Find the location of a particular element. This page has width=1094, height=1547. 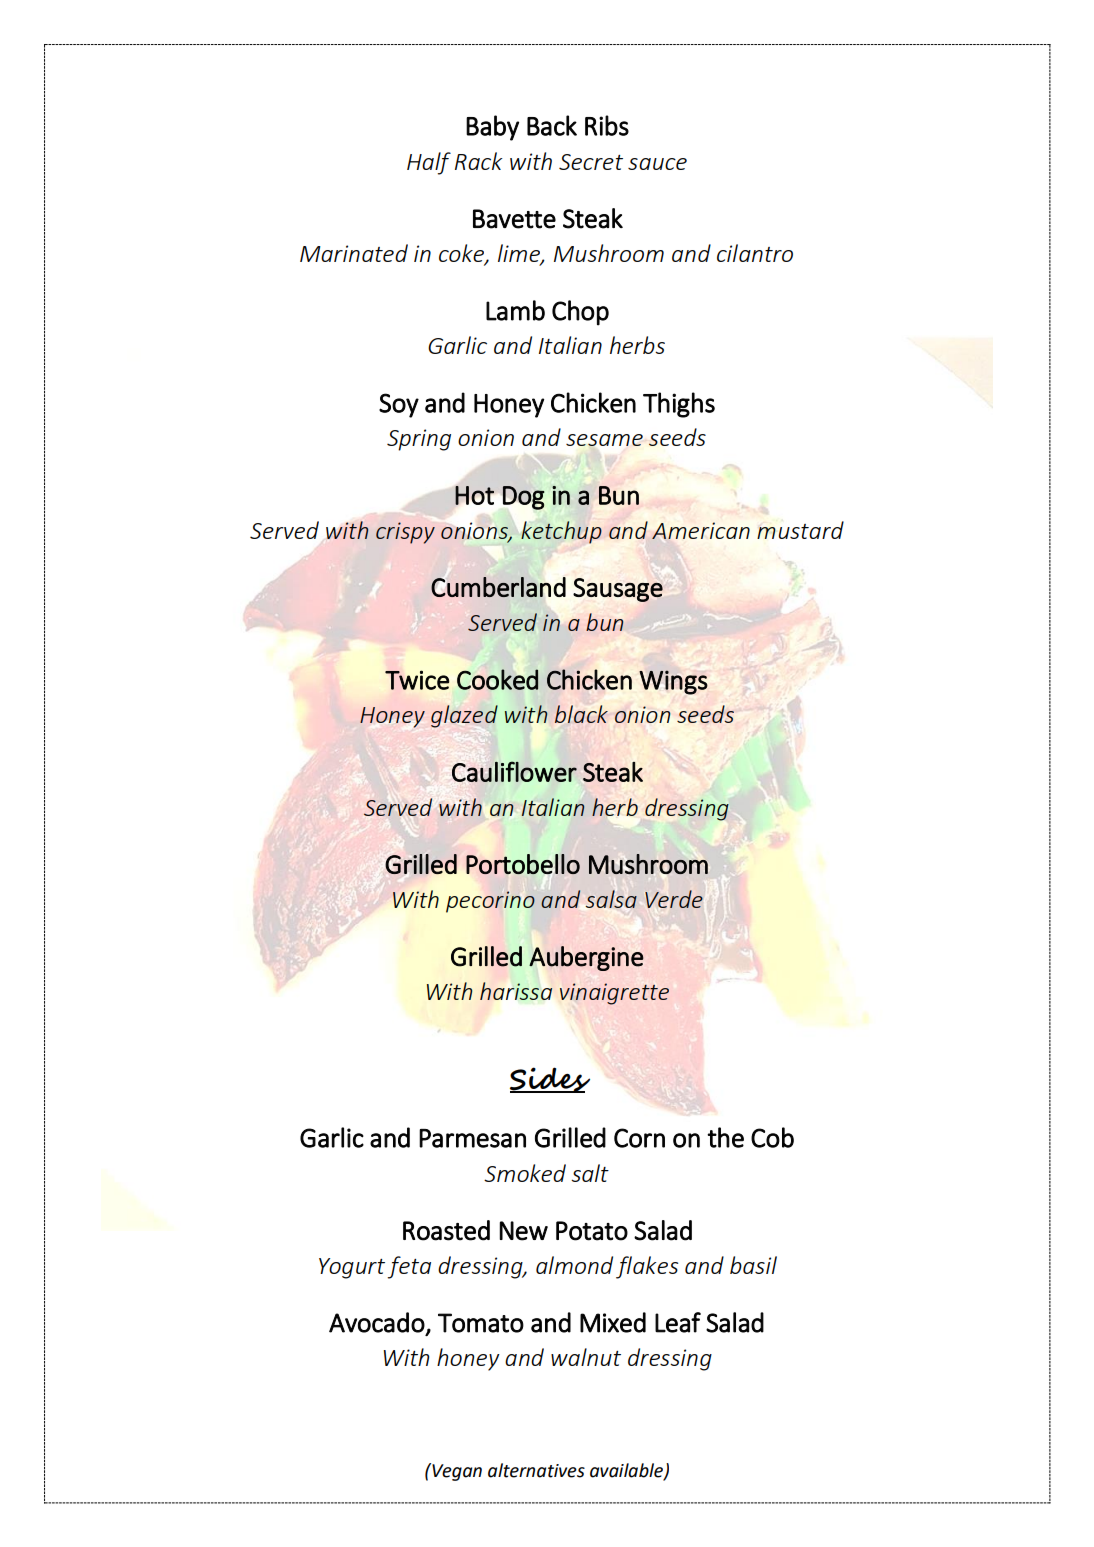

Back is located at coordinates (552, 125).
